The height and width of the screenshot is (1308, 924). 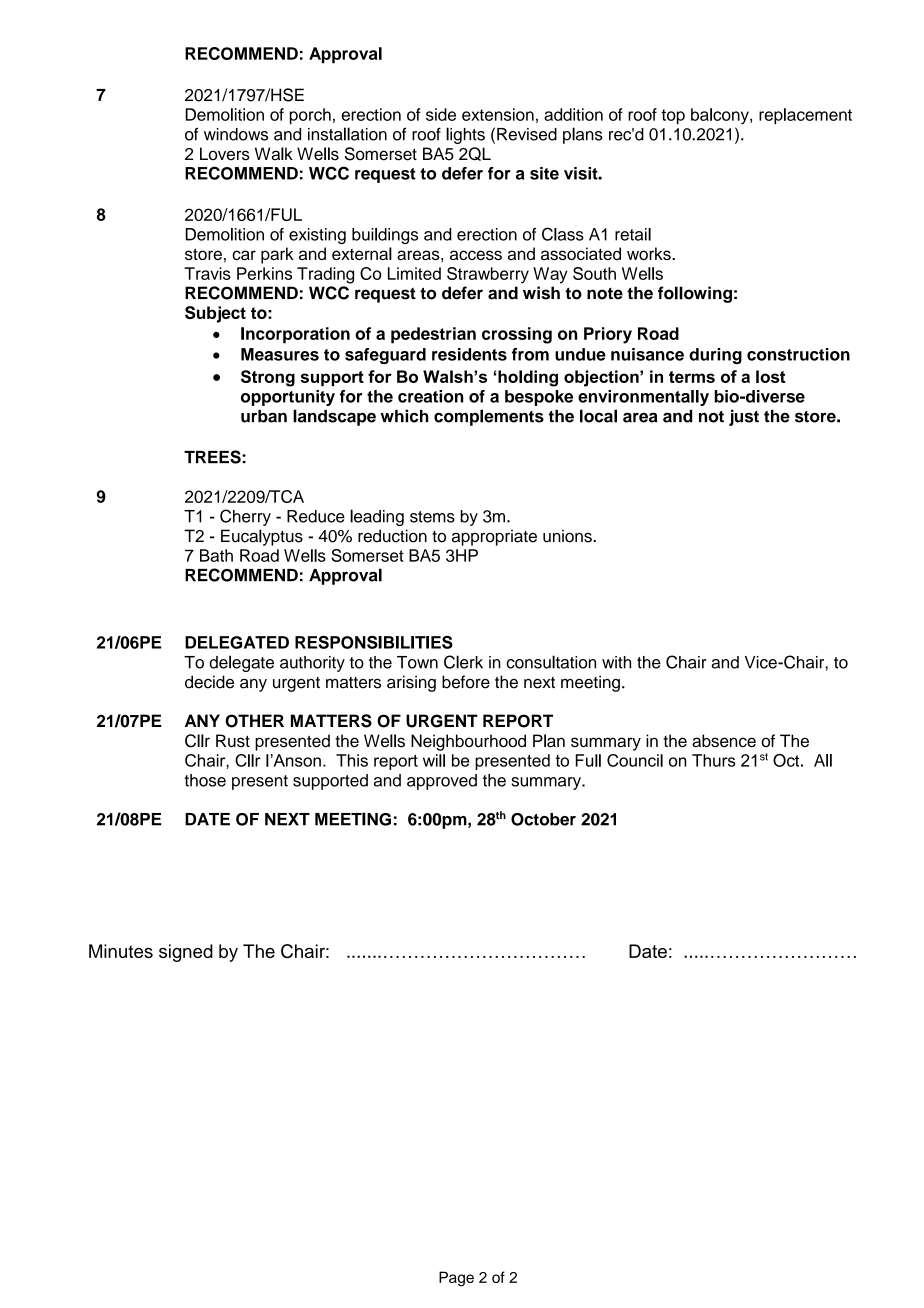 What do you see at coordinates (673, 116) in the screenshot?
I see `top` at bounding box center [673, 116].
